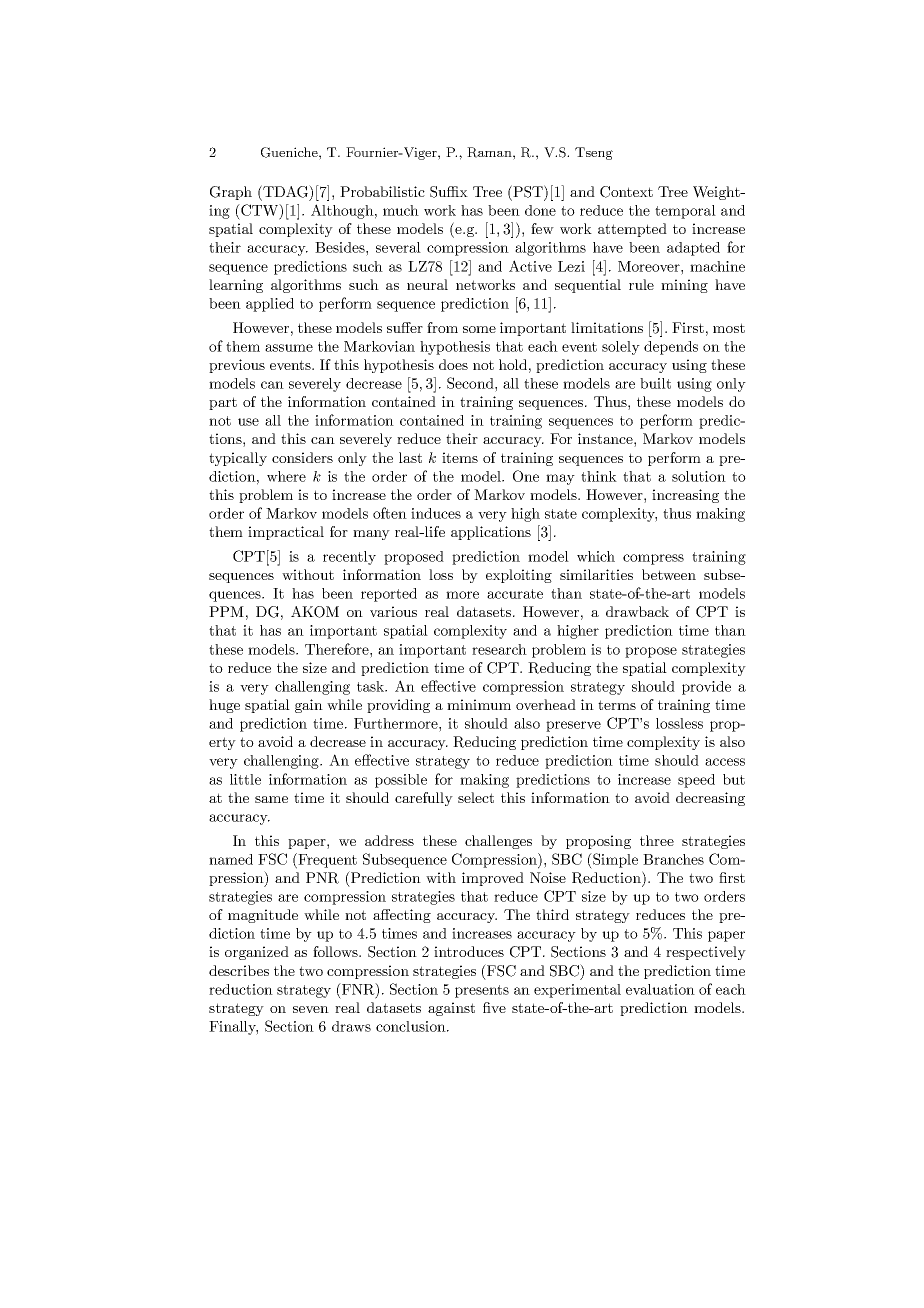  What do you see at coordinates (685, 212) in the image?
I see `temporal` at bounding box center [685, 212].
